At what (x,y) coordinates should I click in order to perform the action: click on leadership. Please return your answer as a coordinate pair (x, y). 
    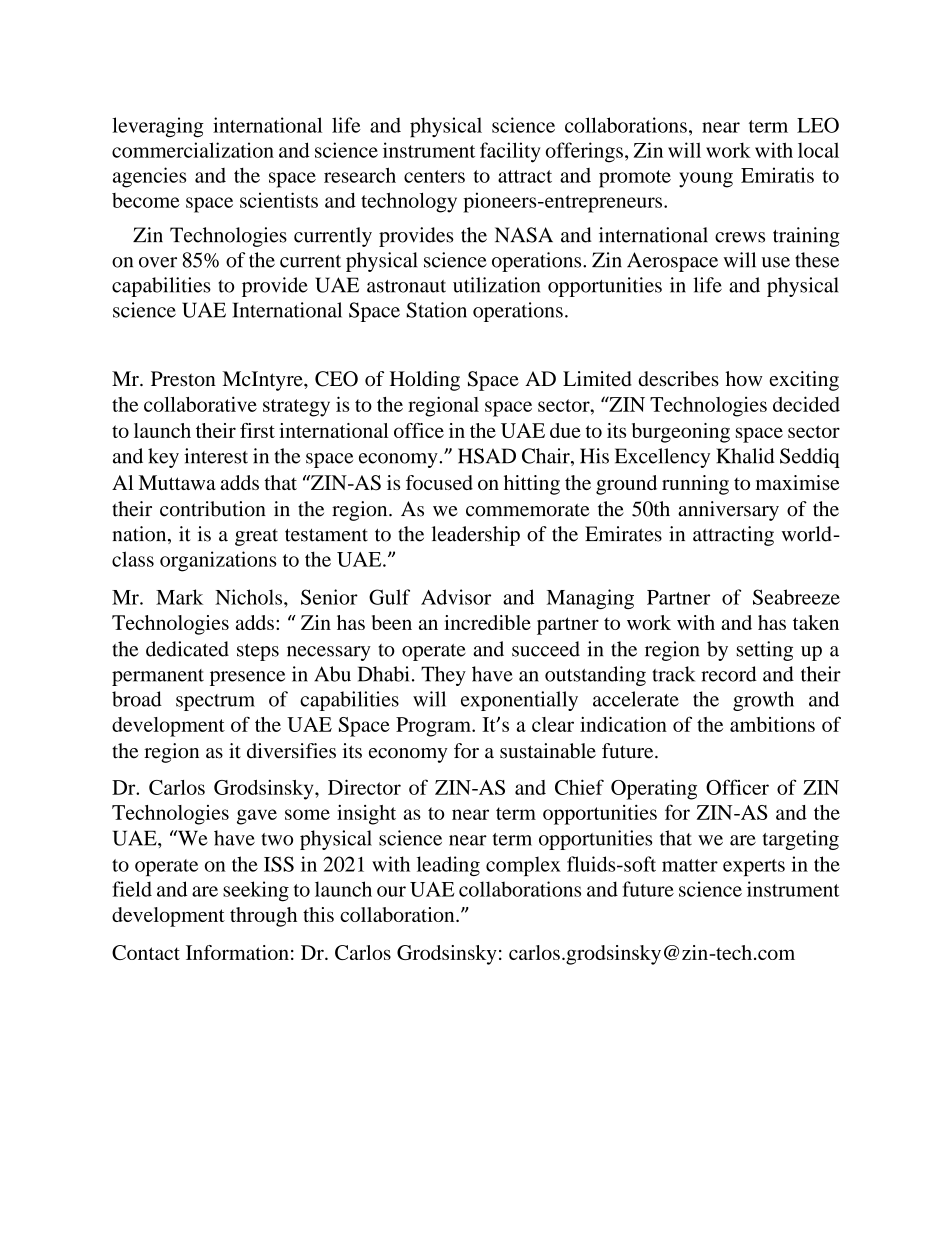
    Looking at the image, I should click on (476, 536).
